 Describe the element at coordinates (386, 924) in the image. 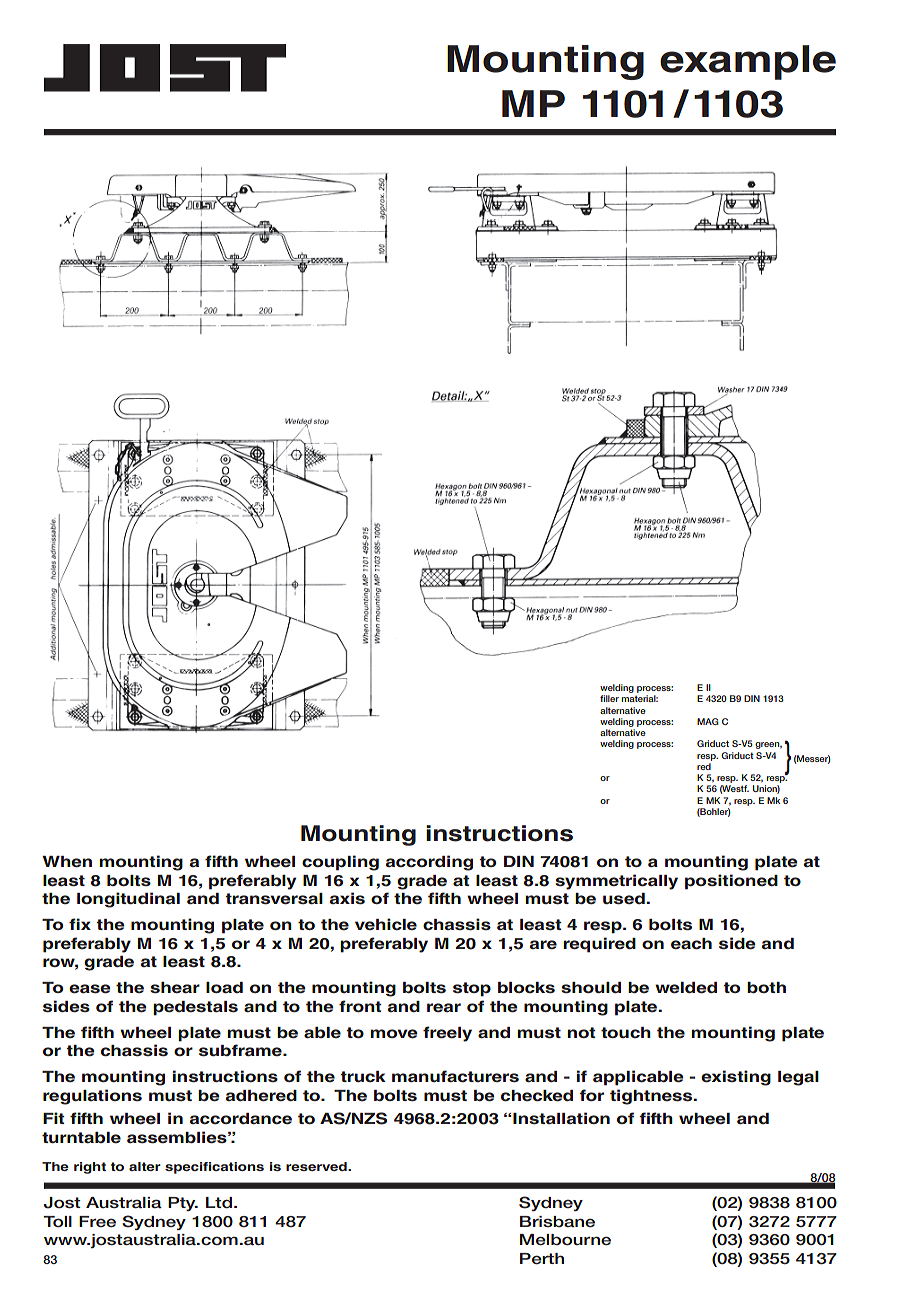

I see `vehicle` at that location.
